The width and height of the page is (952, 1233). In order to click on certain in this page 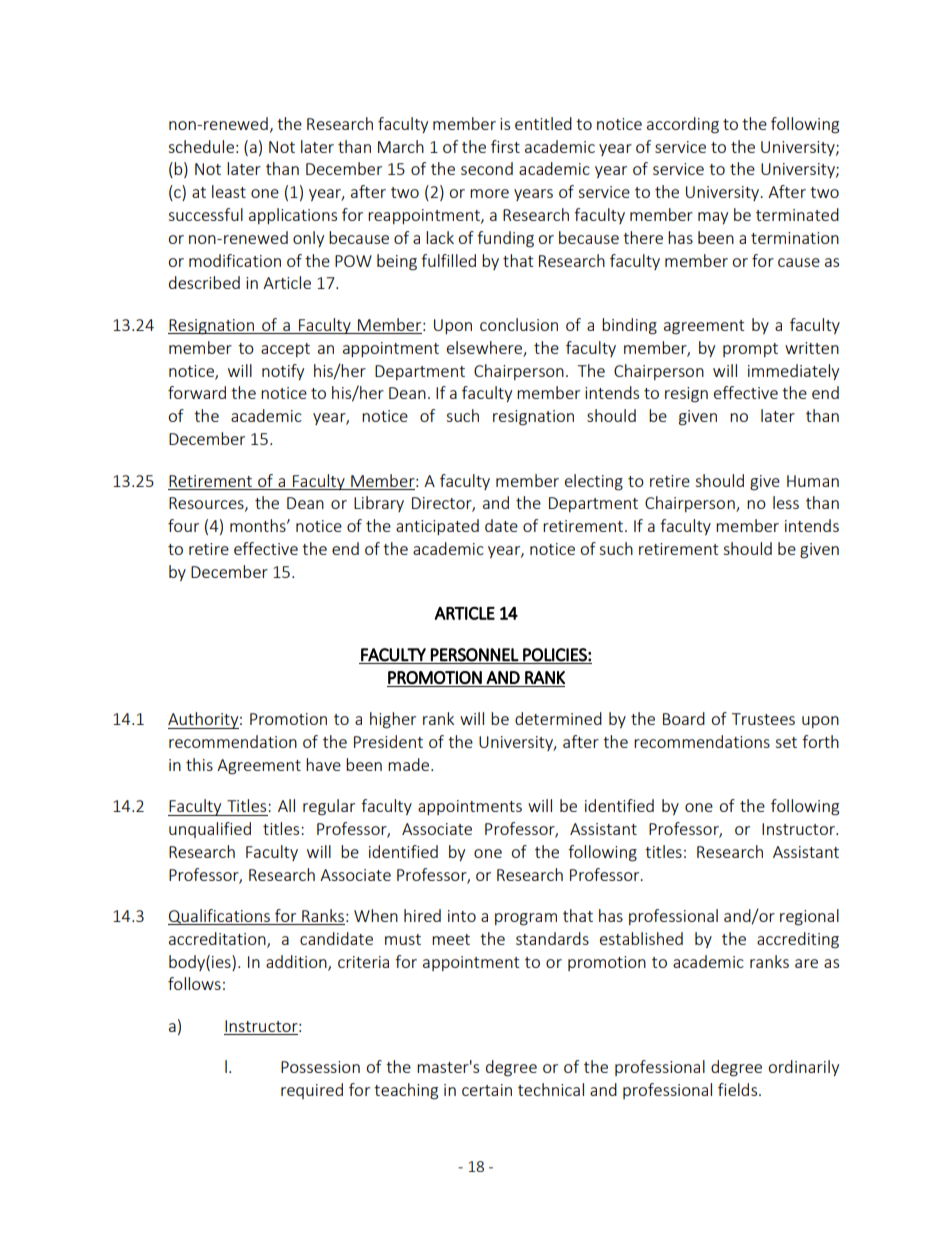, I will do `click(487, 1090)`.
